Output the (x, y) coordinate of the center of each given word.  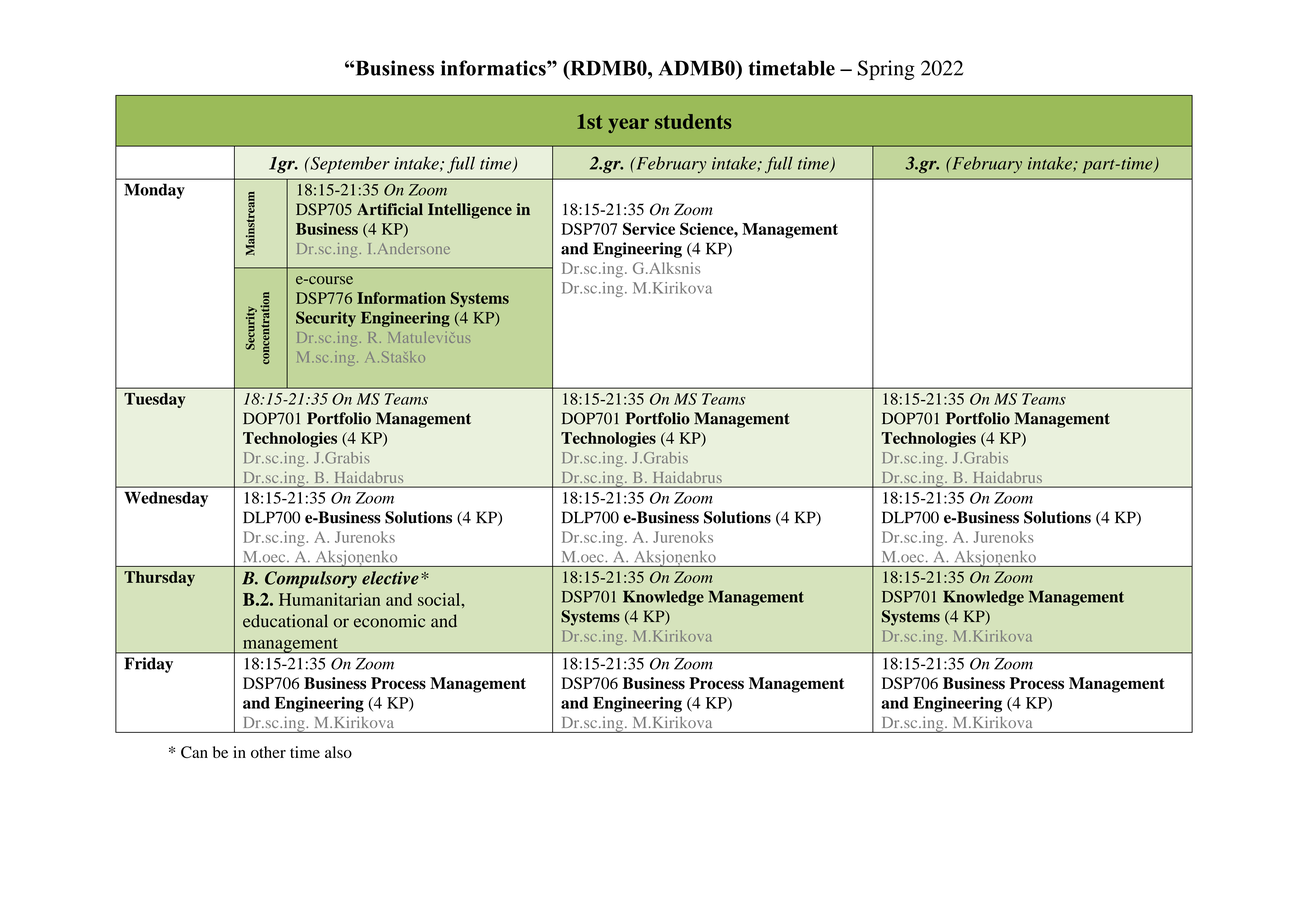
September (349, 165)
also (338, 752)
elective (390, 578)
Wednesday (166, 499)
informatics (494, 68)
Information (401, 298)
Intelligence (470, 211)
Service (649, 228)
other (268, 752)
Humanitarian (329, 599)
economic (389, 621)
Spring (886, 70)
